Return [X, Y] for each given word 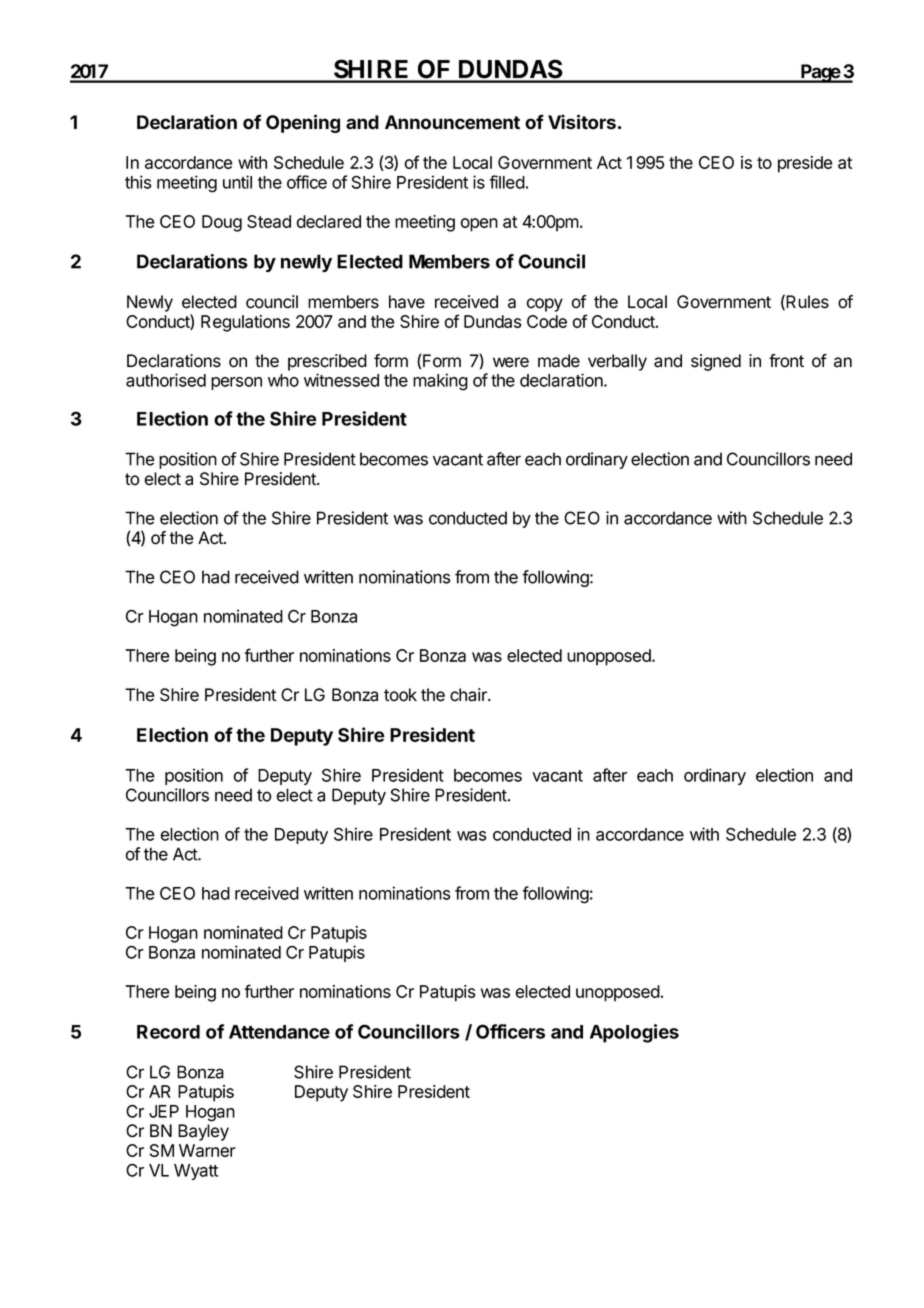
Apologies [634, 1033]
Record [168, 1032]
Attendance [279, 1032]
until [237, 182]
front [786, 361]
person [236, 383]
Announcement [452, 122]
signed [716, 362]
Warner [207, 1150]
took [400, 695]
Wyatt [196, 1172]
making [440, 382]
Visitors [582, 122]
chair [469, 695]
